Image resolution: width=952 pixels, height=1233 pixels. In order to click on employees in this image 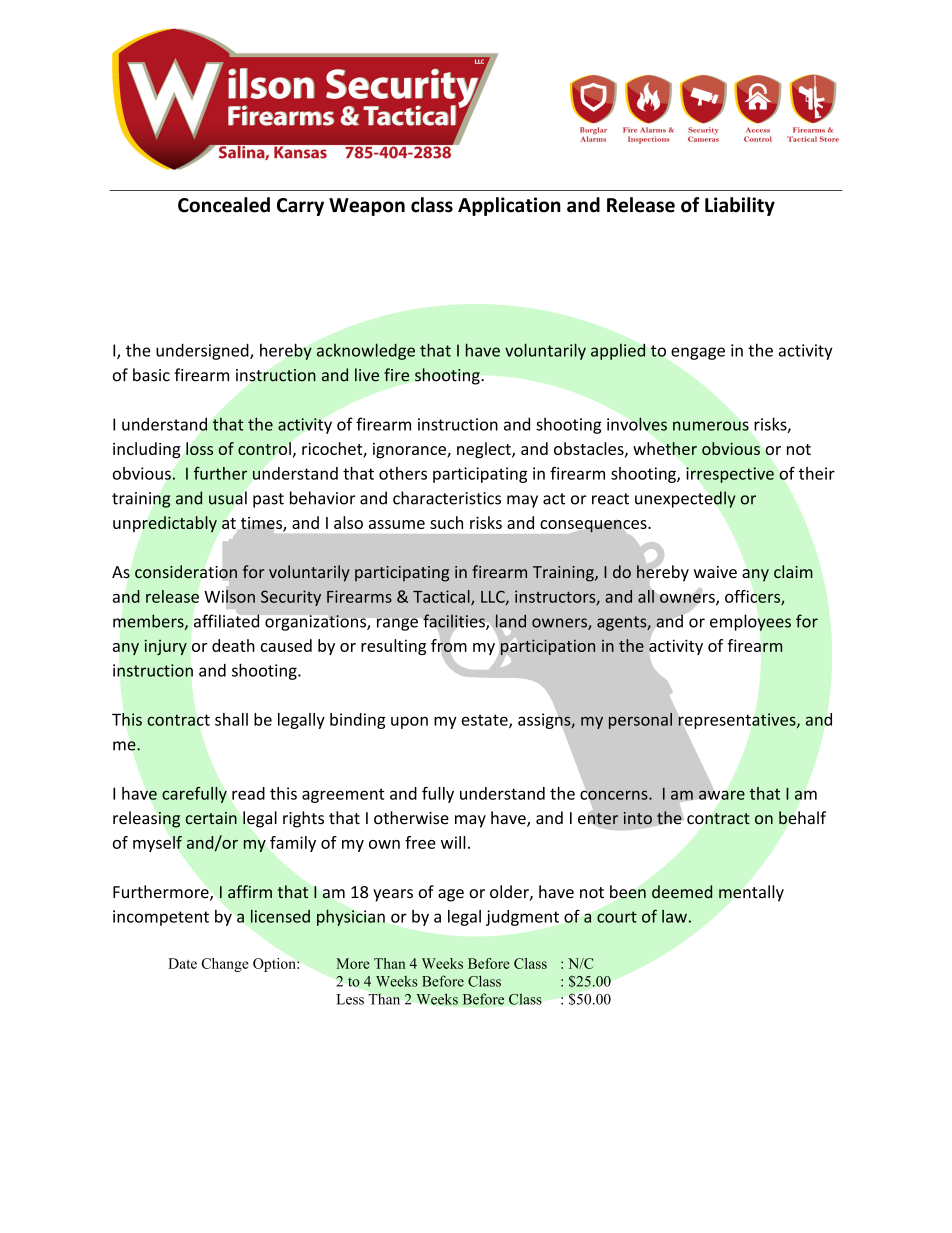, I will do `click(750, 622)`.
